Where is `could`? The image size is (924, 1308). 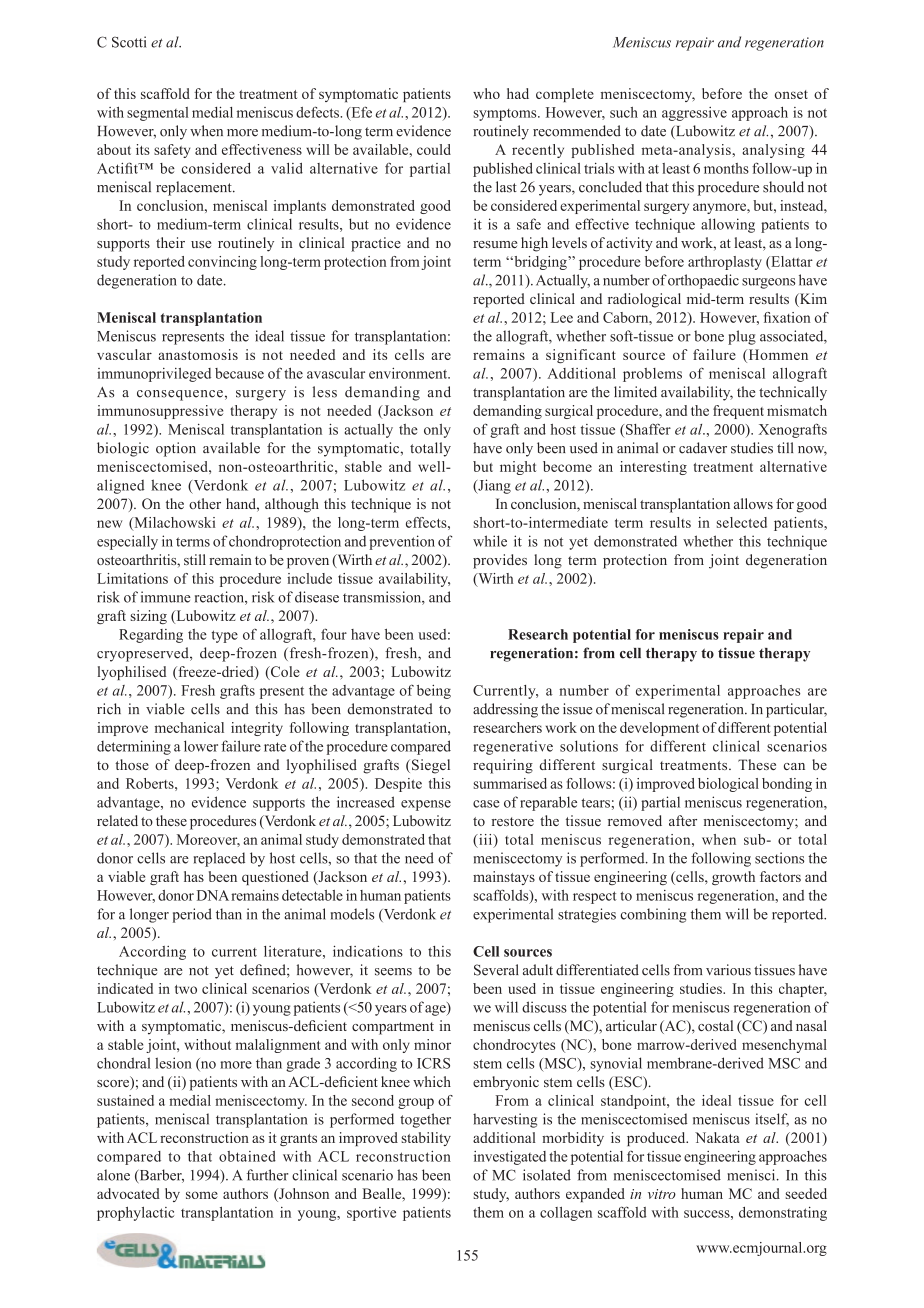
could is located at coordinates (434, 149).
